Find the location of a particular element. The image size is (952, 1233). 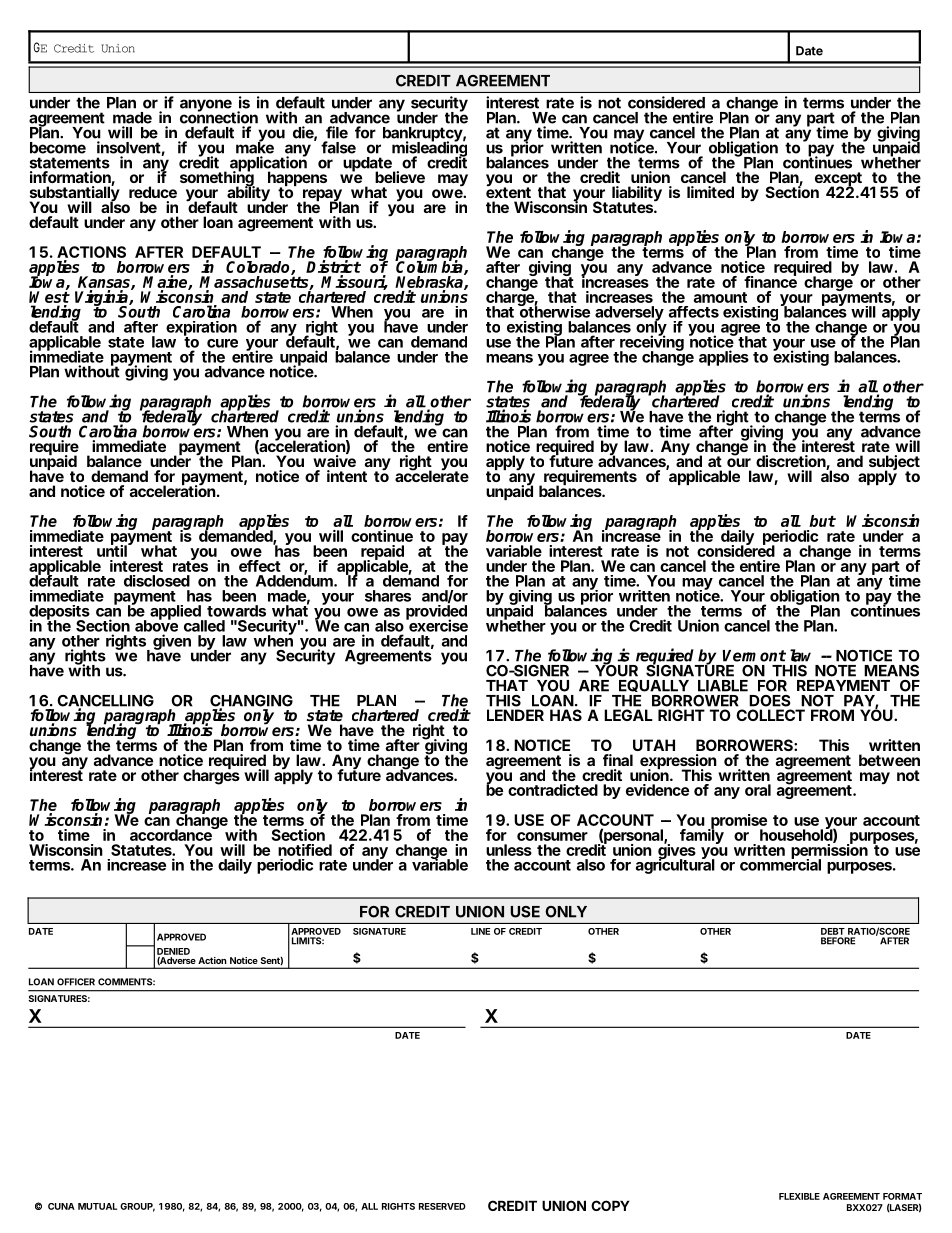

commercial is located at coordinates (780, 864).
